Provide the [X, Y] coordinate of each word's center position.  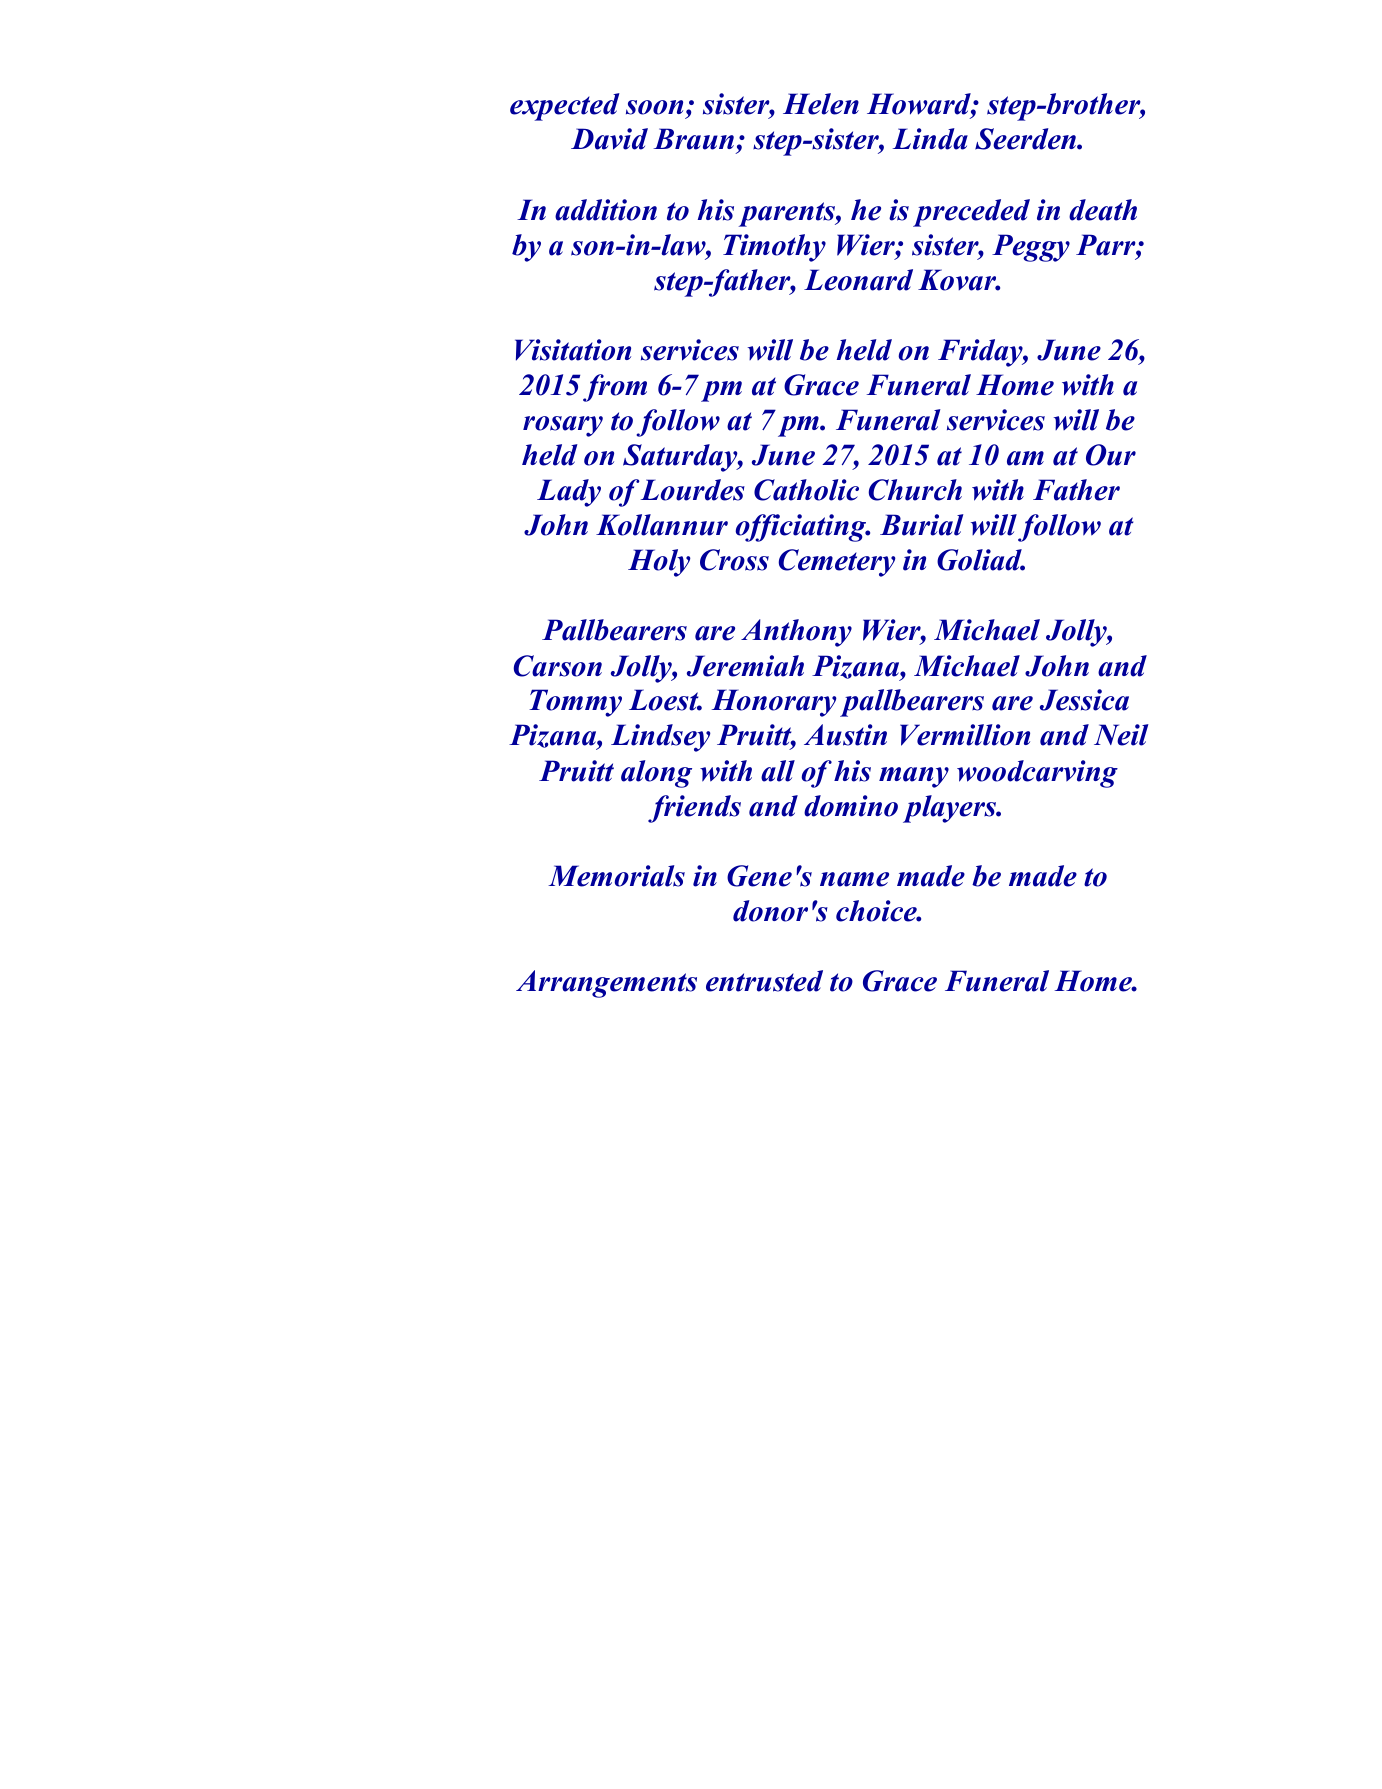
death [1103, 210]
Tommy [575, 703]
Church [915, 490]
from [615, 388]
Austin [845, 735]
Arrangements [606, 984]
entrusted [764, 981]
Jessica [1084, 700]
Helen [821, 104]
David [609, 139]
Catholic [806, 490]
